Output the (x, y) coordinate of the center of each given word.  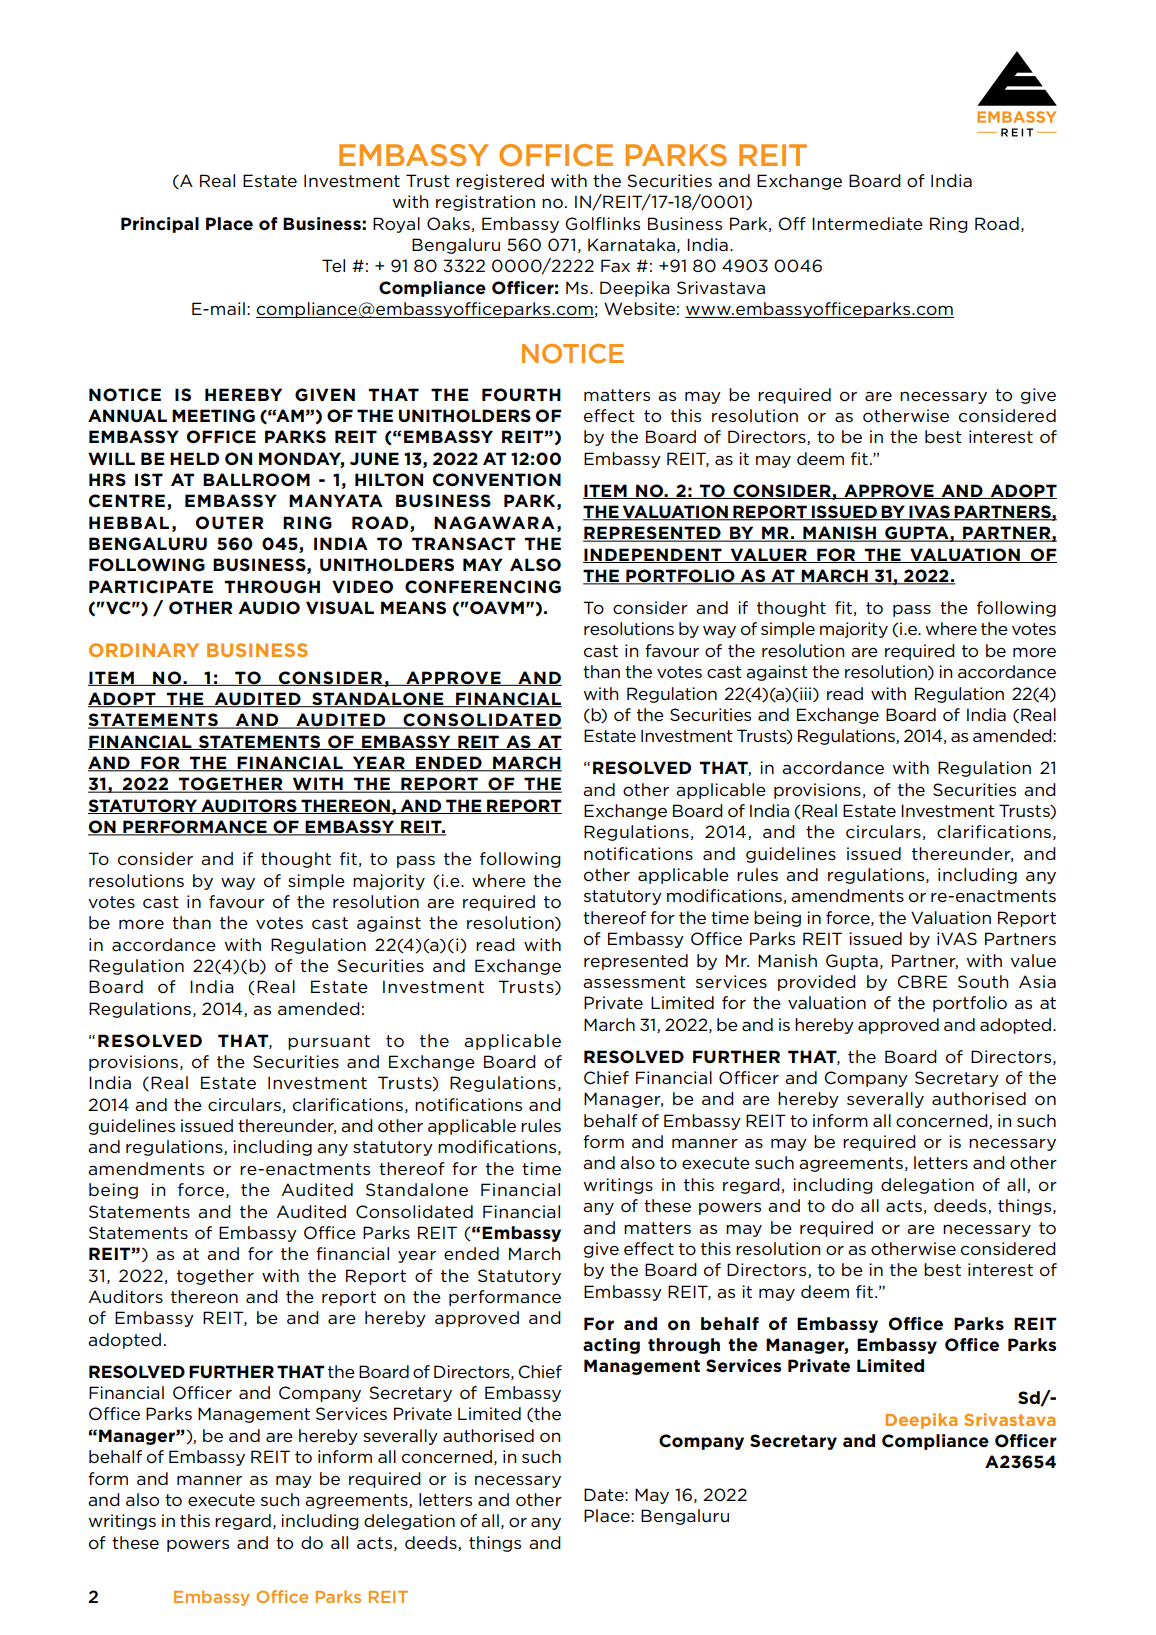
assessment (634, 982)
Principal (160, 225)
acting (611, 1346)
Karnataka (631, 244)
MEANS (413, 607)
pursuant (329, 1042)
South (983, 982)
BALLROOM (256, 480)
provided (817, 983)
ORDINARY (144, 650)
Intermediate (867, 223)
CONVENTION (497, 480)
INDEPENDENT (653, 555)
